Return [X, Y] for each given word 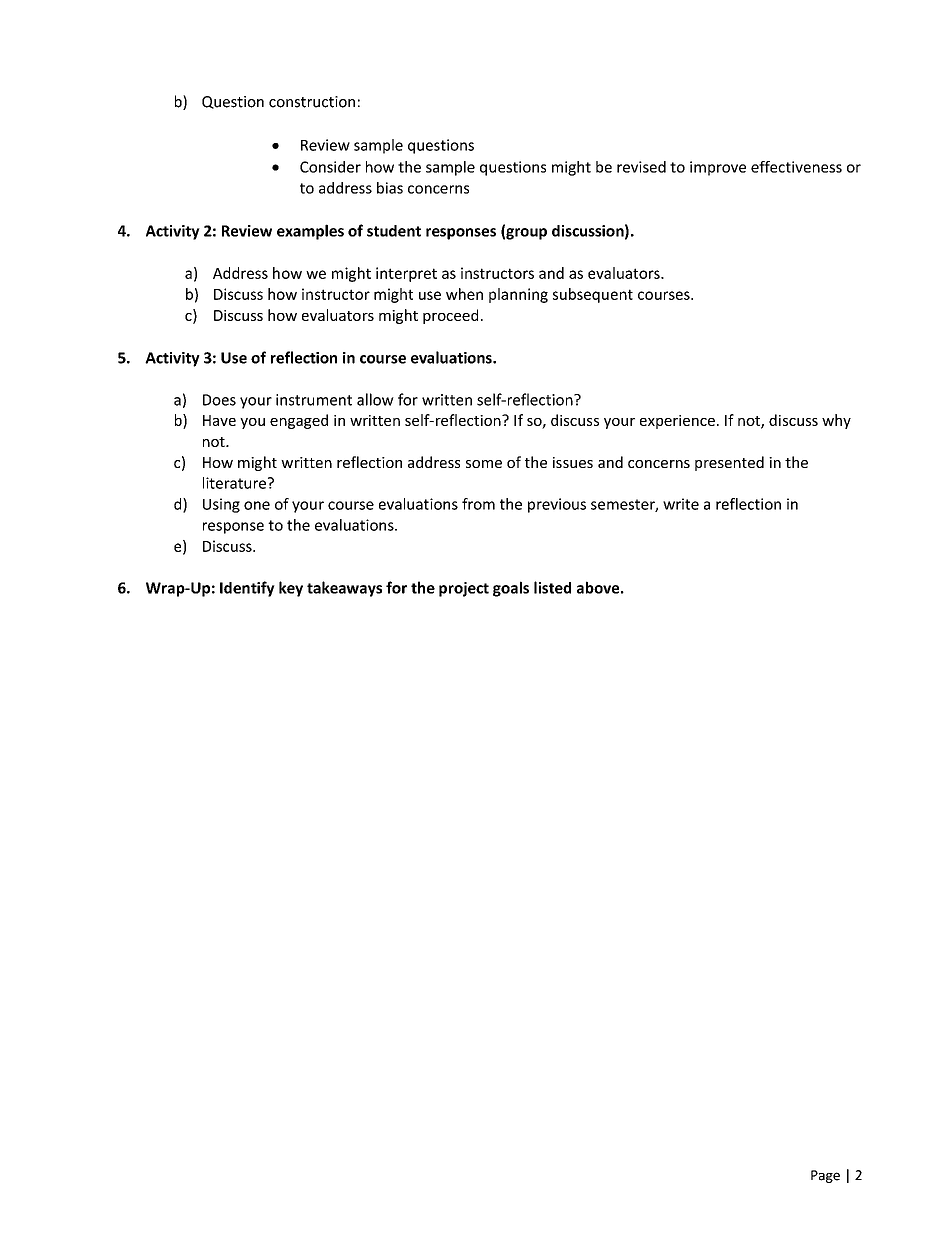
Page [825, 1176]
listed [552, 587]
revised [641, 167]
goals [511, 589]
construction [312, 102]
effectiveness [796, 167]
